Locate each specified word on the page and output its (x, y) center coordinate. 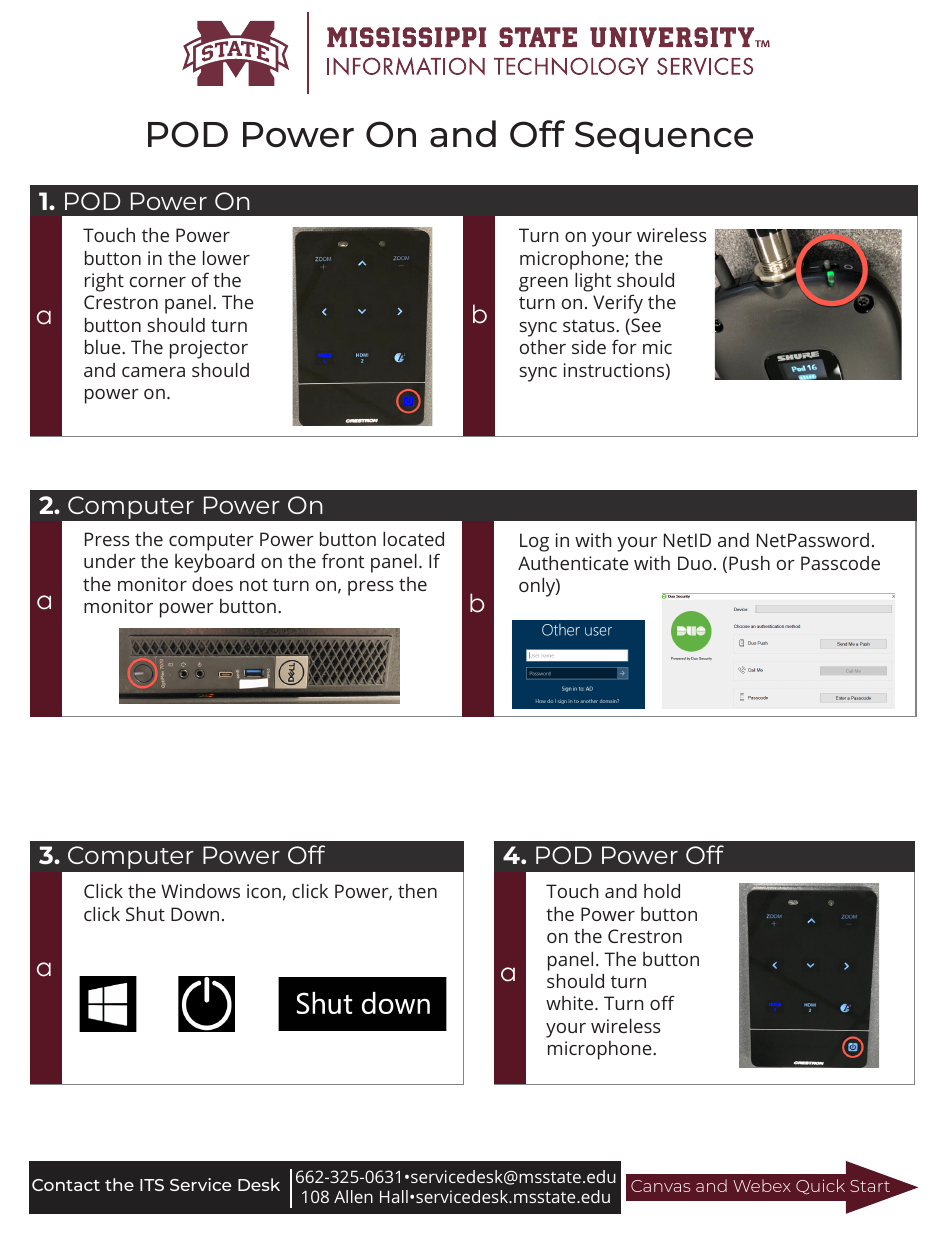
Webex (762, 1185)
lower (226, 258)
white (571, 1003)
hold (662, 891)
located (413, 539)
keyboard (214, 563)
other (543, 347)
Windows (200, 891)
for (624, 346)
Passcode (840, 563)
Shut (145, 914)
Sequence (664, 137)
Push (749, 563)
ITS (152, 1185)
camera (153, 372)
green (543, 284)
